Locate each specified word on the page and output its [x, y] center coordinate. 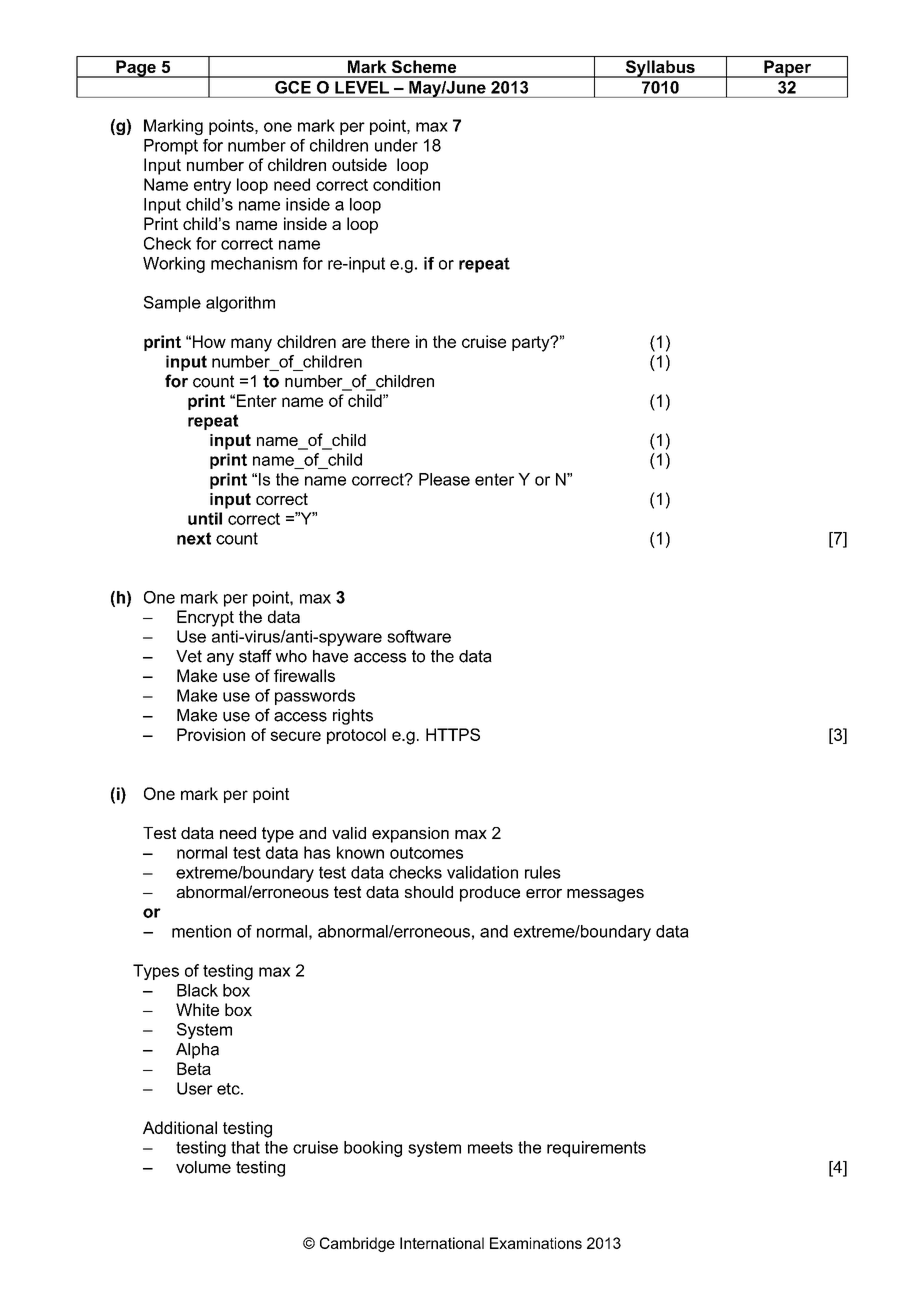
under [396, 145]
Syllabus [660, 69]
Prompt [171, 147]
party [532, 344]
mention [201, 931]
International [442, 1243]
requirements [596, 1149]
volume [203, 1167]
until [205, 518]
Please [444, 479]
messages [605, 895]
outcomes [426, 853]
